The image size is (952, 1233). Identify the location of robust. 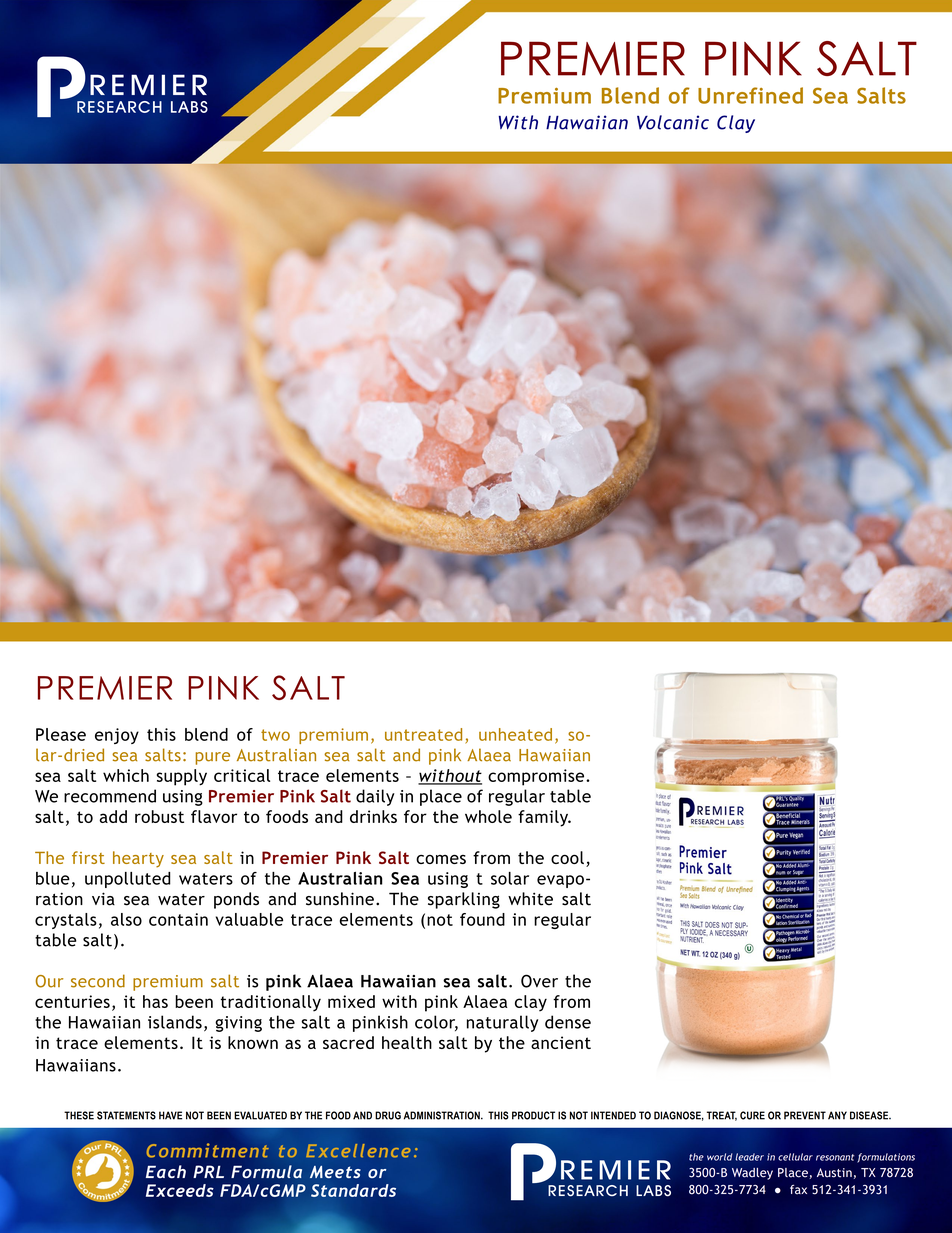
(159, 816).
